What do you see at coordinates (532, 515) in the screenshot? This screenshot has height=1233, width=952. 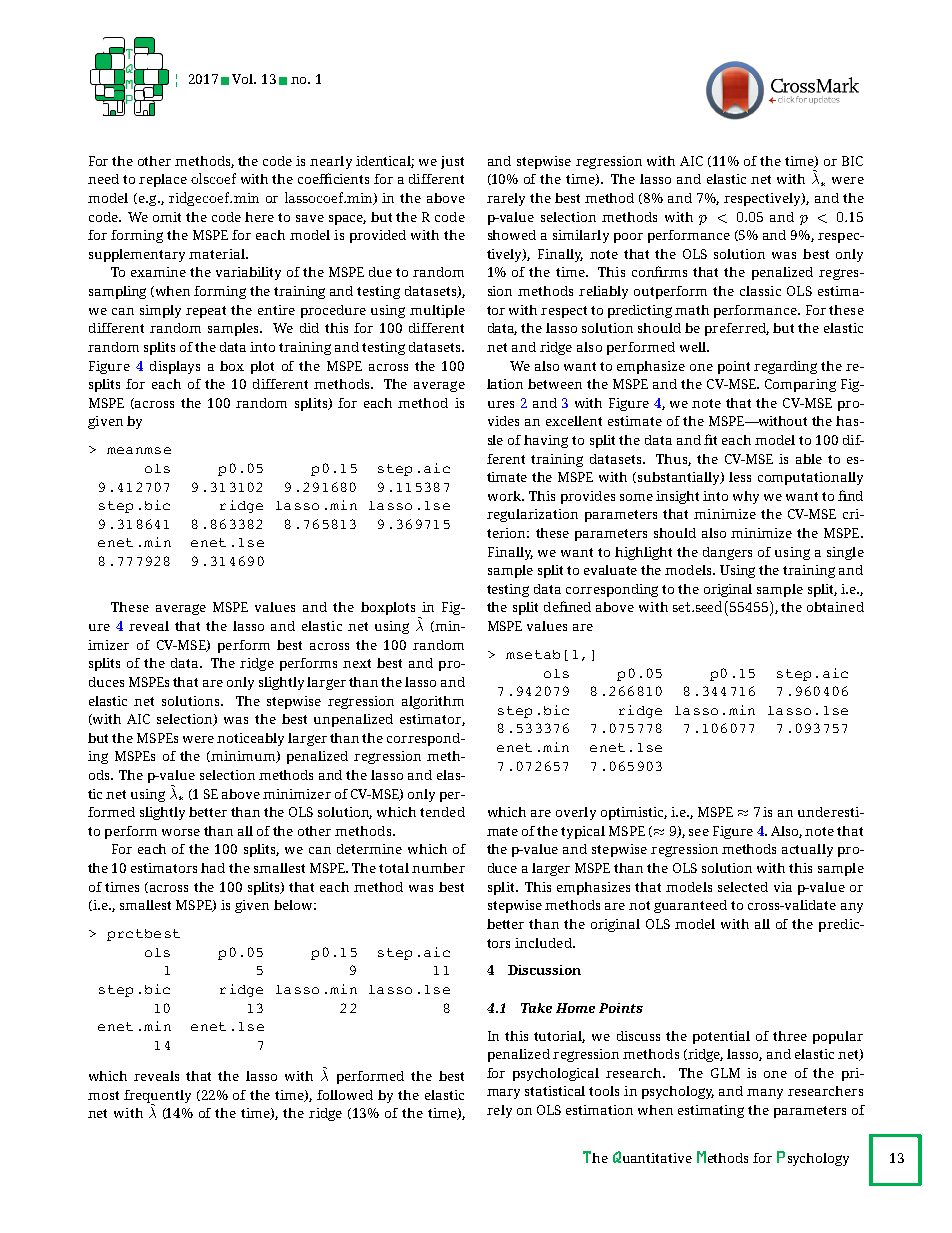 I see `regularization` at bounding box center [532, 515].
